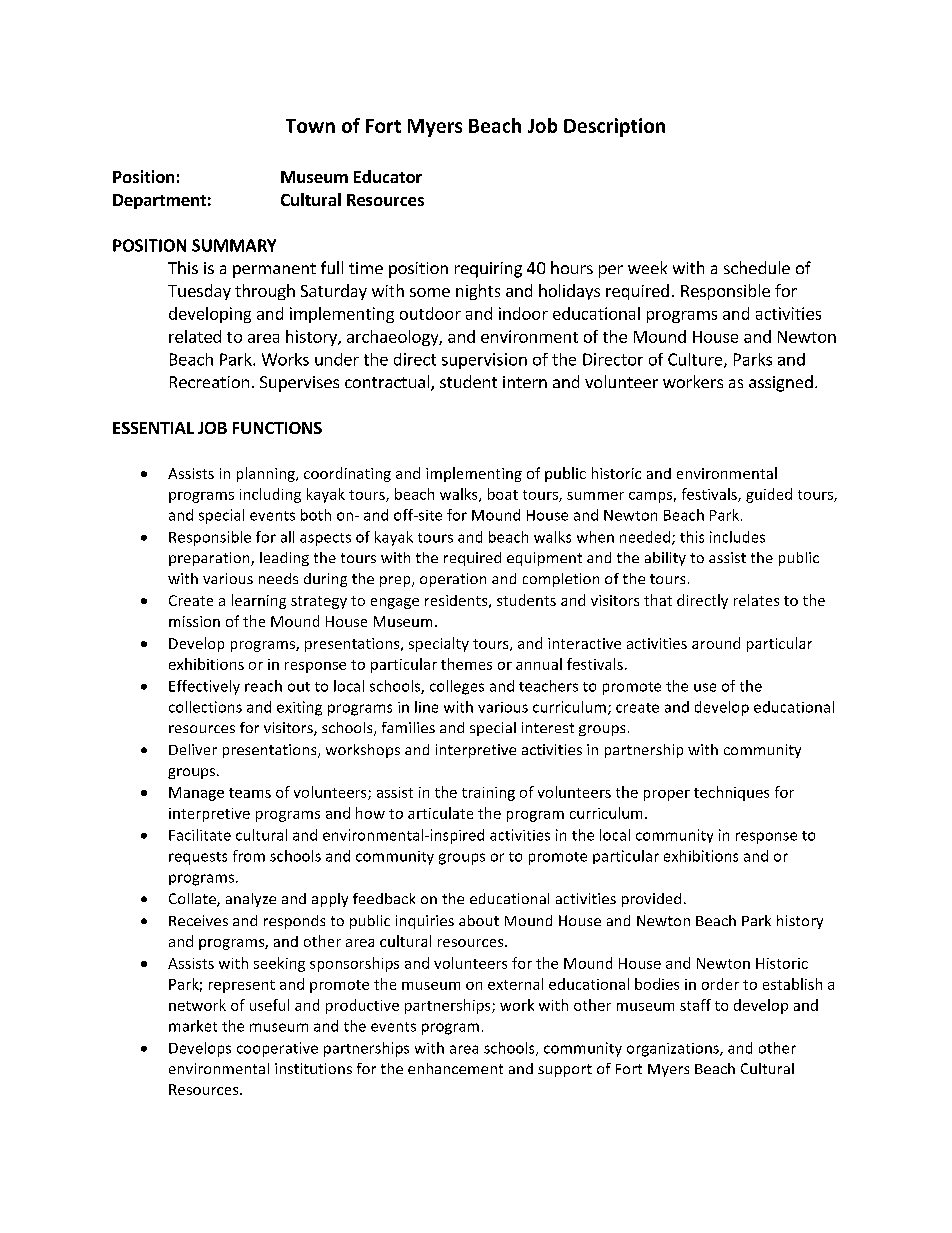 Image resolution: width=952 pixels, height=1233 pixels. I want to click on operation, so click(453, 580).
